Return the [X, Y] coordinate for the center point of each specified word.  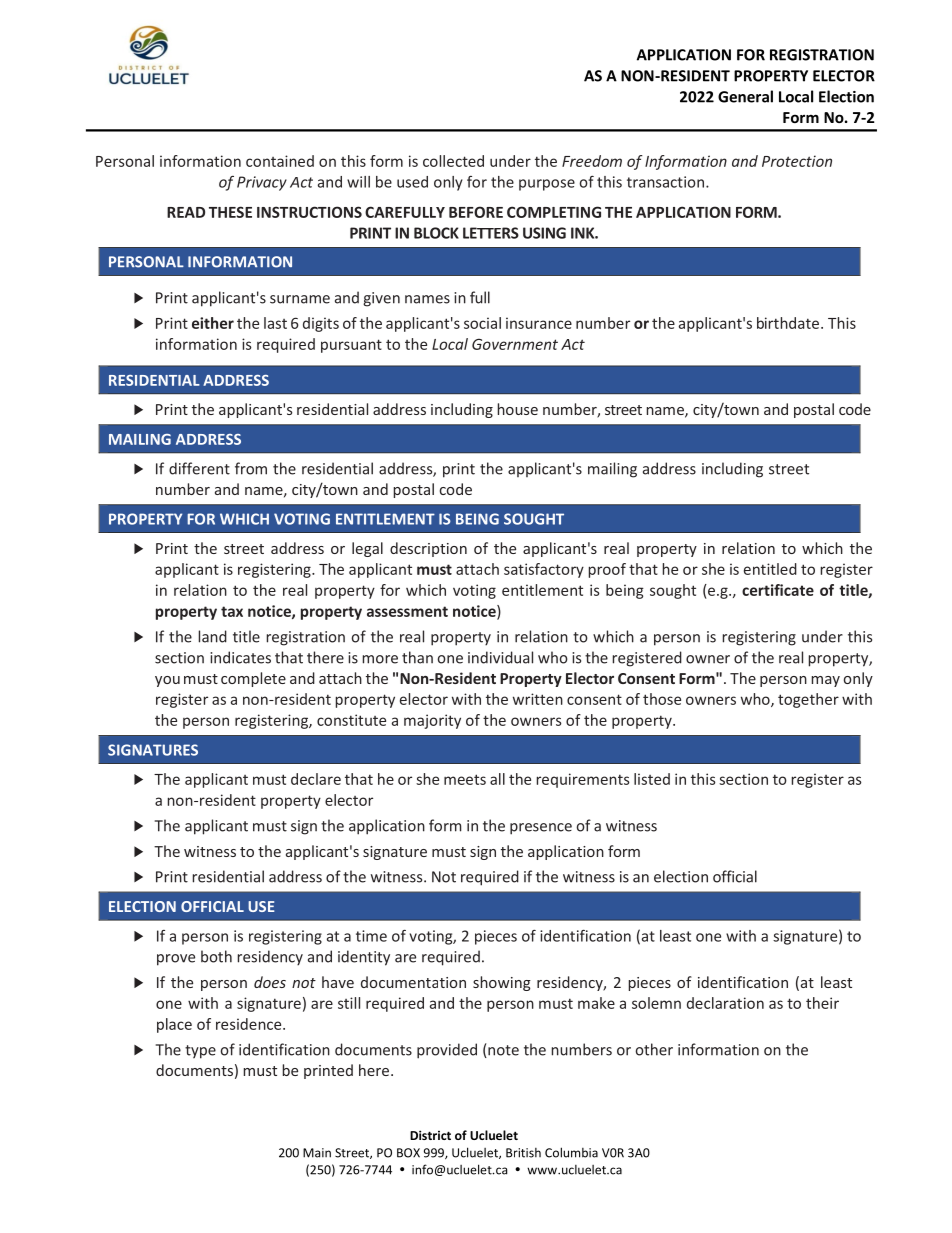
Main [317, 1153]
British [523, 1153]
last [275, 323]
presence [541, 829]
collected [453, 161]
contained [280, 161]
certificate [778, 590]
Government [515, 344]
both [216, 956]
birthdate [788, 323]
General [745, 96]
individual [500, 657]
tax [232, 611]
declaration [725, 1003]
